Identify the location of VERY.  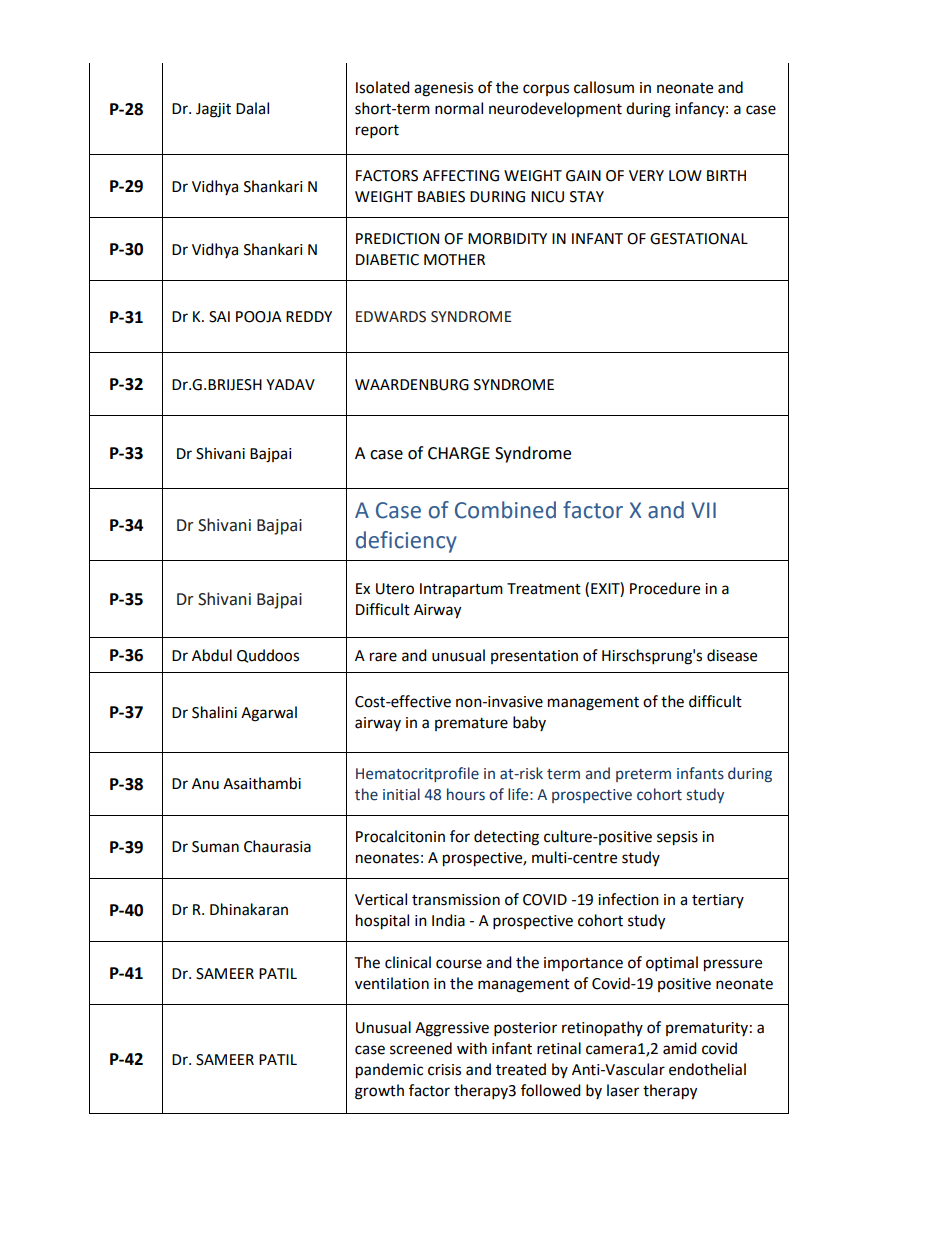
(646, 175).
